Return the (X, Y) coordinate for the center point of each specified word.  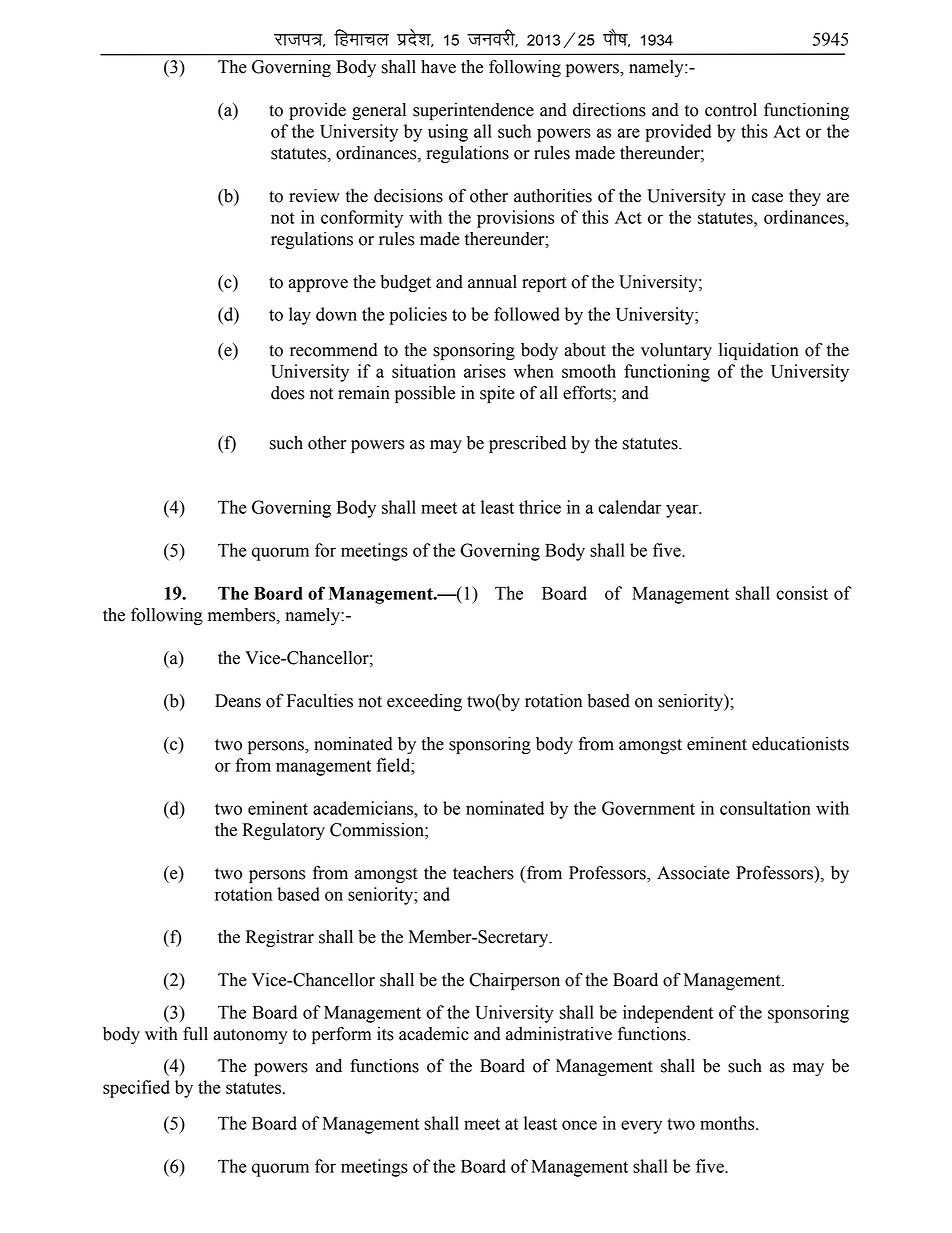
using (448, 133)
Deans (238, 701)
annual (492, 282)
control (731, 110)
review (314, 196)
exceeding (424, 702)
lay (300, 316)
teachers (483, 873)
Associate (693, 873)
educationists (800, 744)
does (287, 393)
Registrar (280, 938)
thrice (540, 507)
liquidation (759, 351)
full (195, 1034)
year (683, 511)
